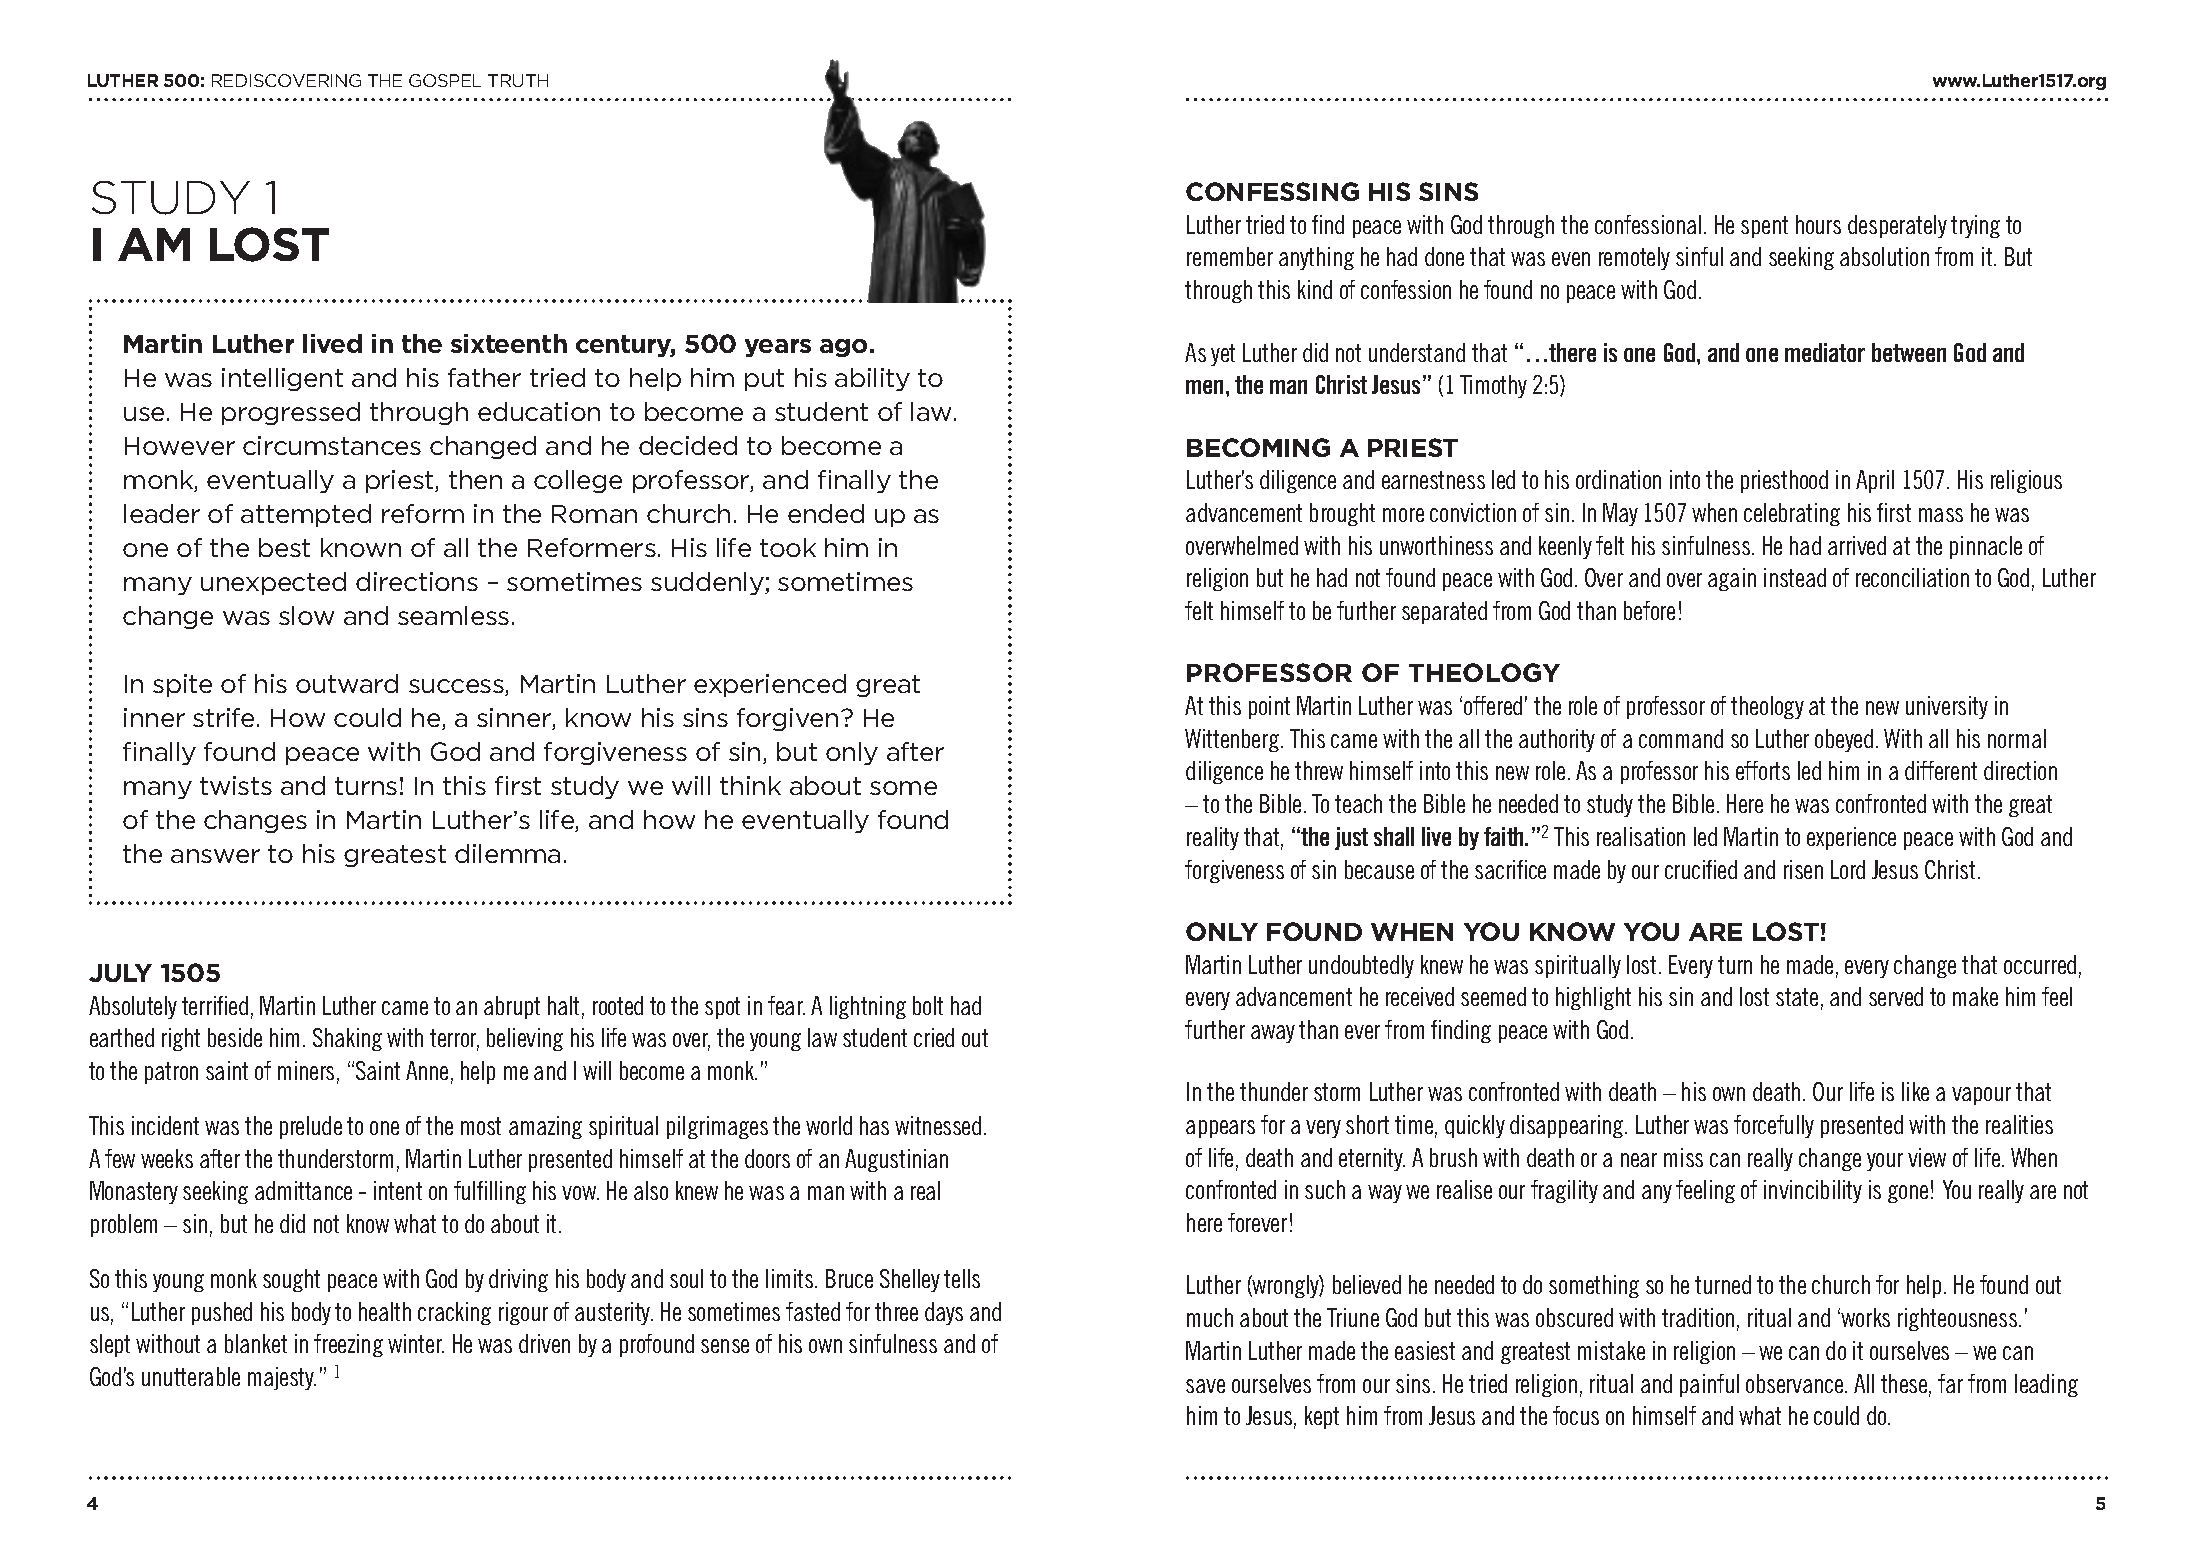  What do you see at coordinates (282, 1378) in the screenshot?
I see `majesty` at bounding box center [282, 1378].
